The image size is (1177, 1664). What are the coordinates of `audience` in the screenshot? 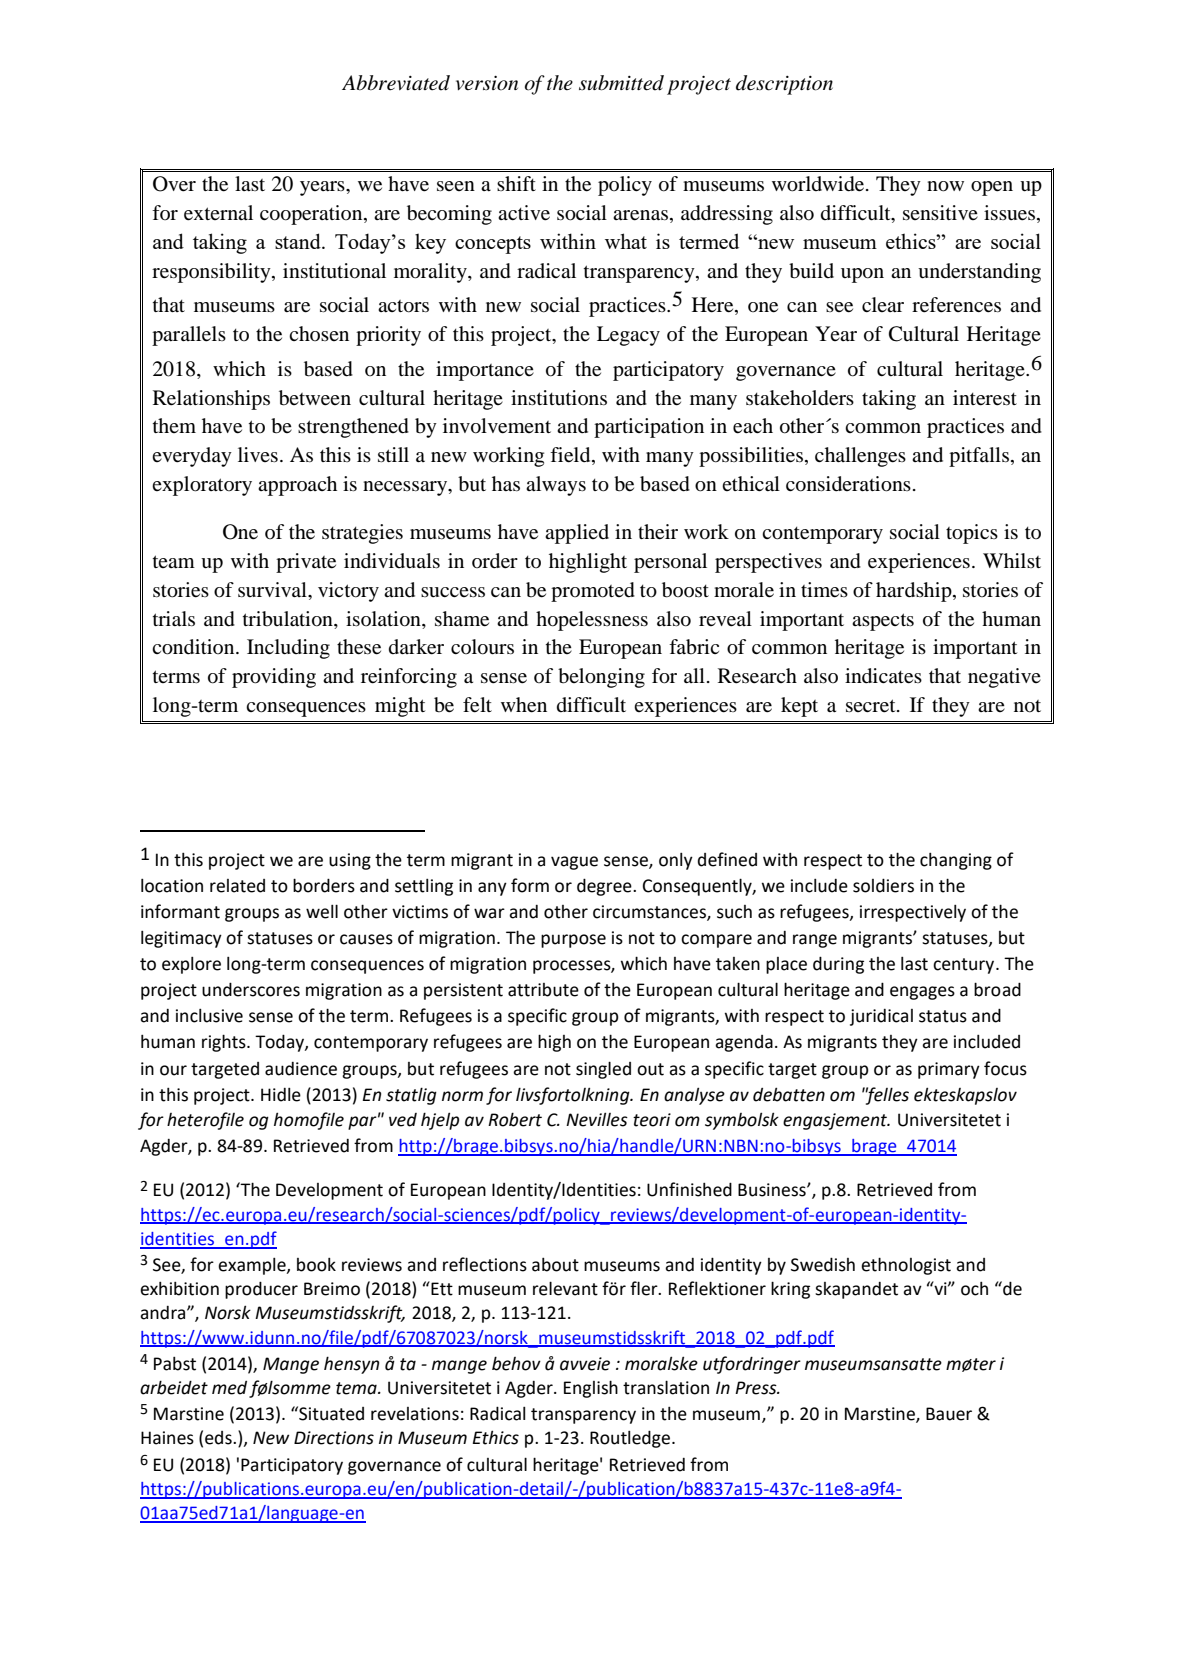 It's located at (301, 1069).
